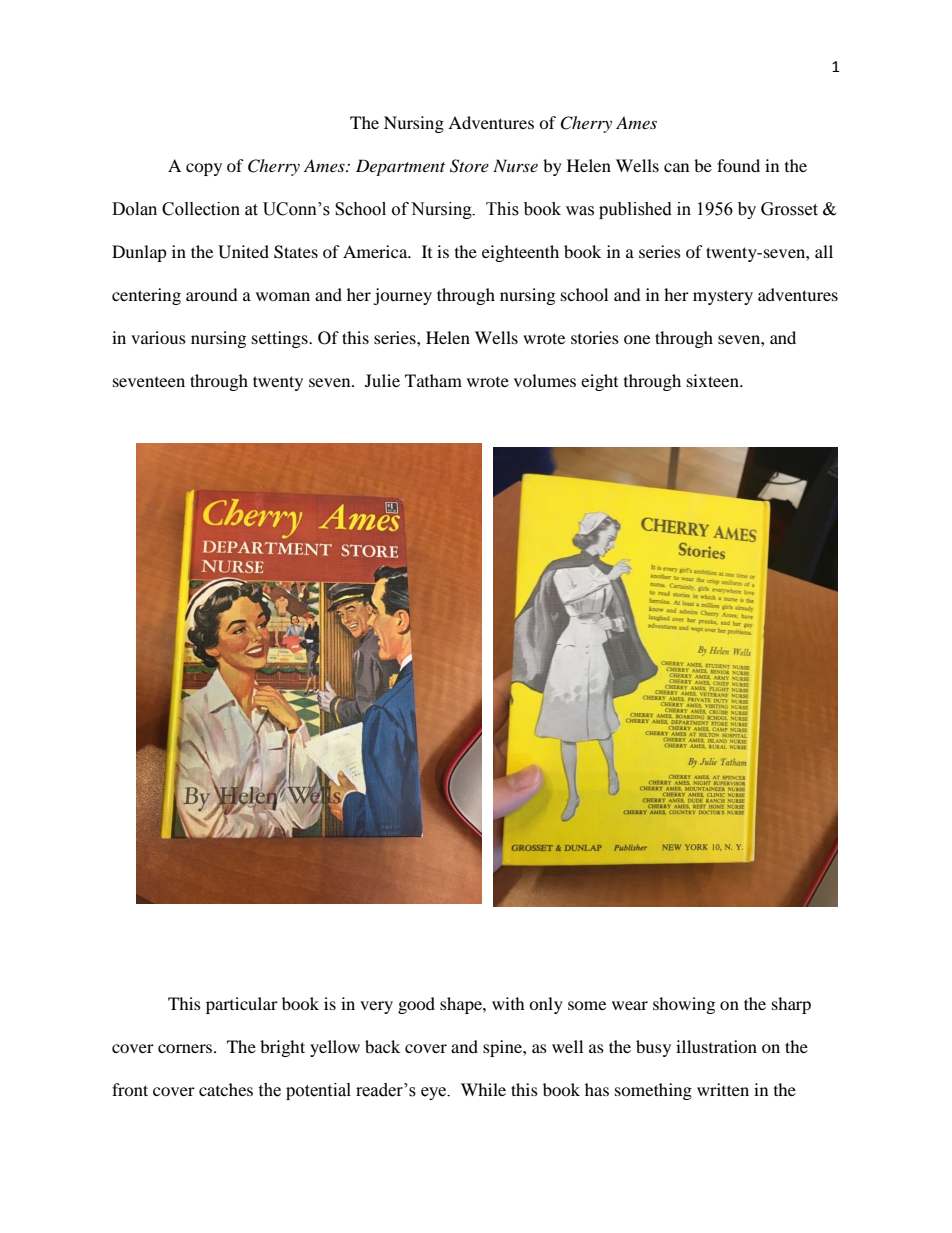  I want to click on Julie, so click(382, 380).
